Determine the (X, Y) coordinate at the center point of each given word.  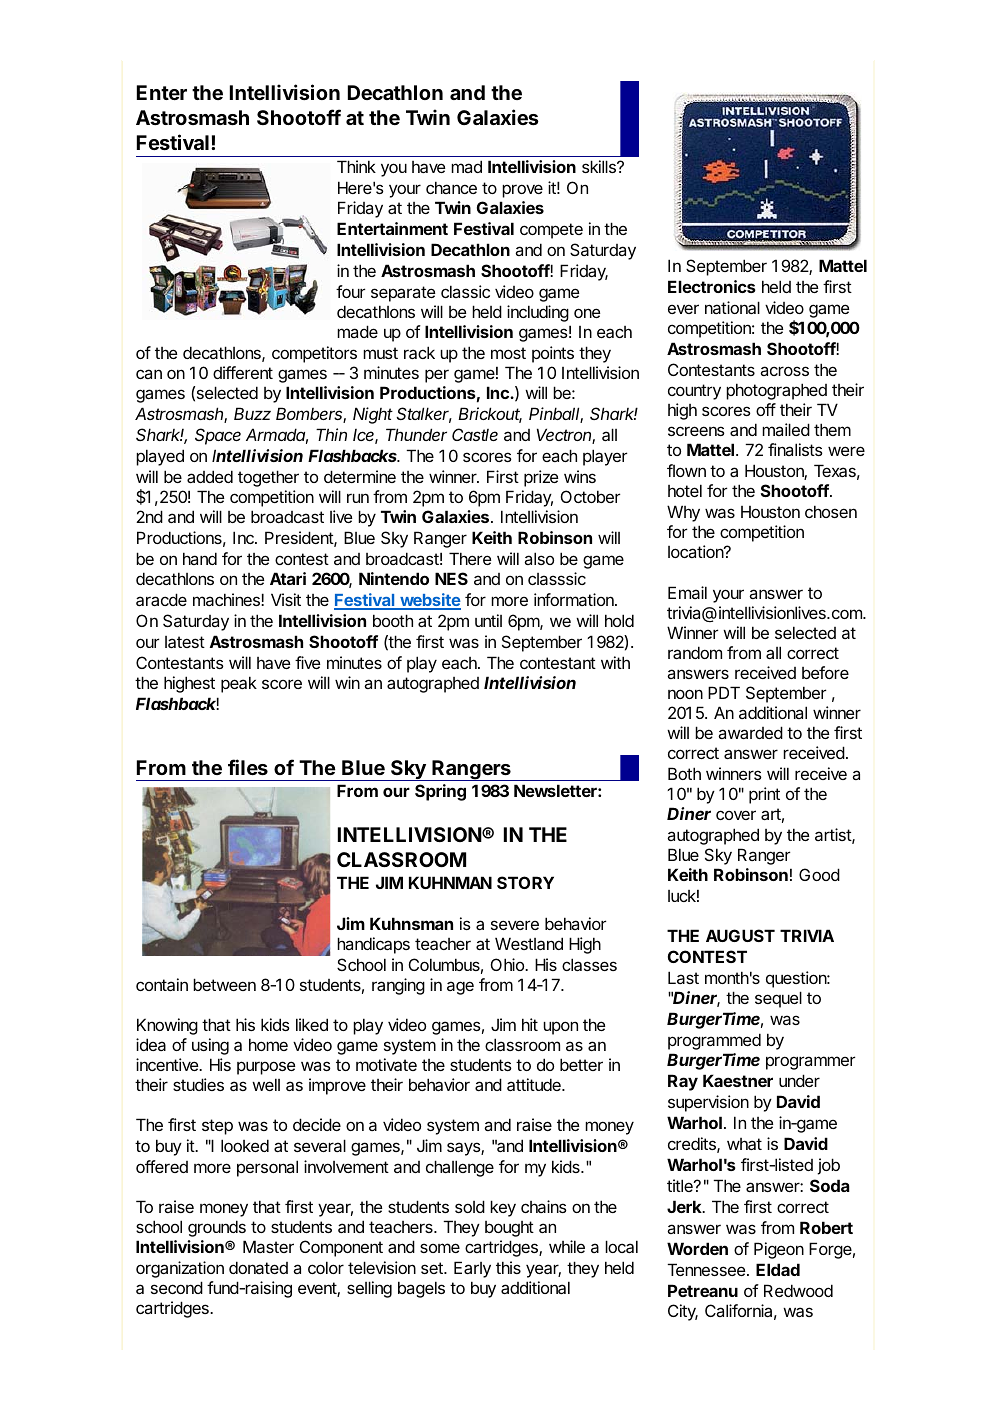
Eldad (778, 1269)
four (350, 291)
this (508, 1267)
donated (258, 1267)
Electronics (712, 286)
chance (451, 187)
